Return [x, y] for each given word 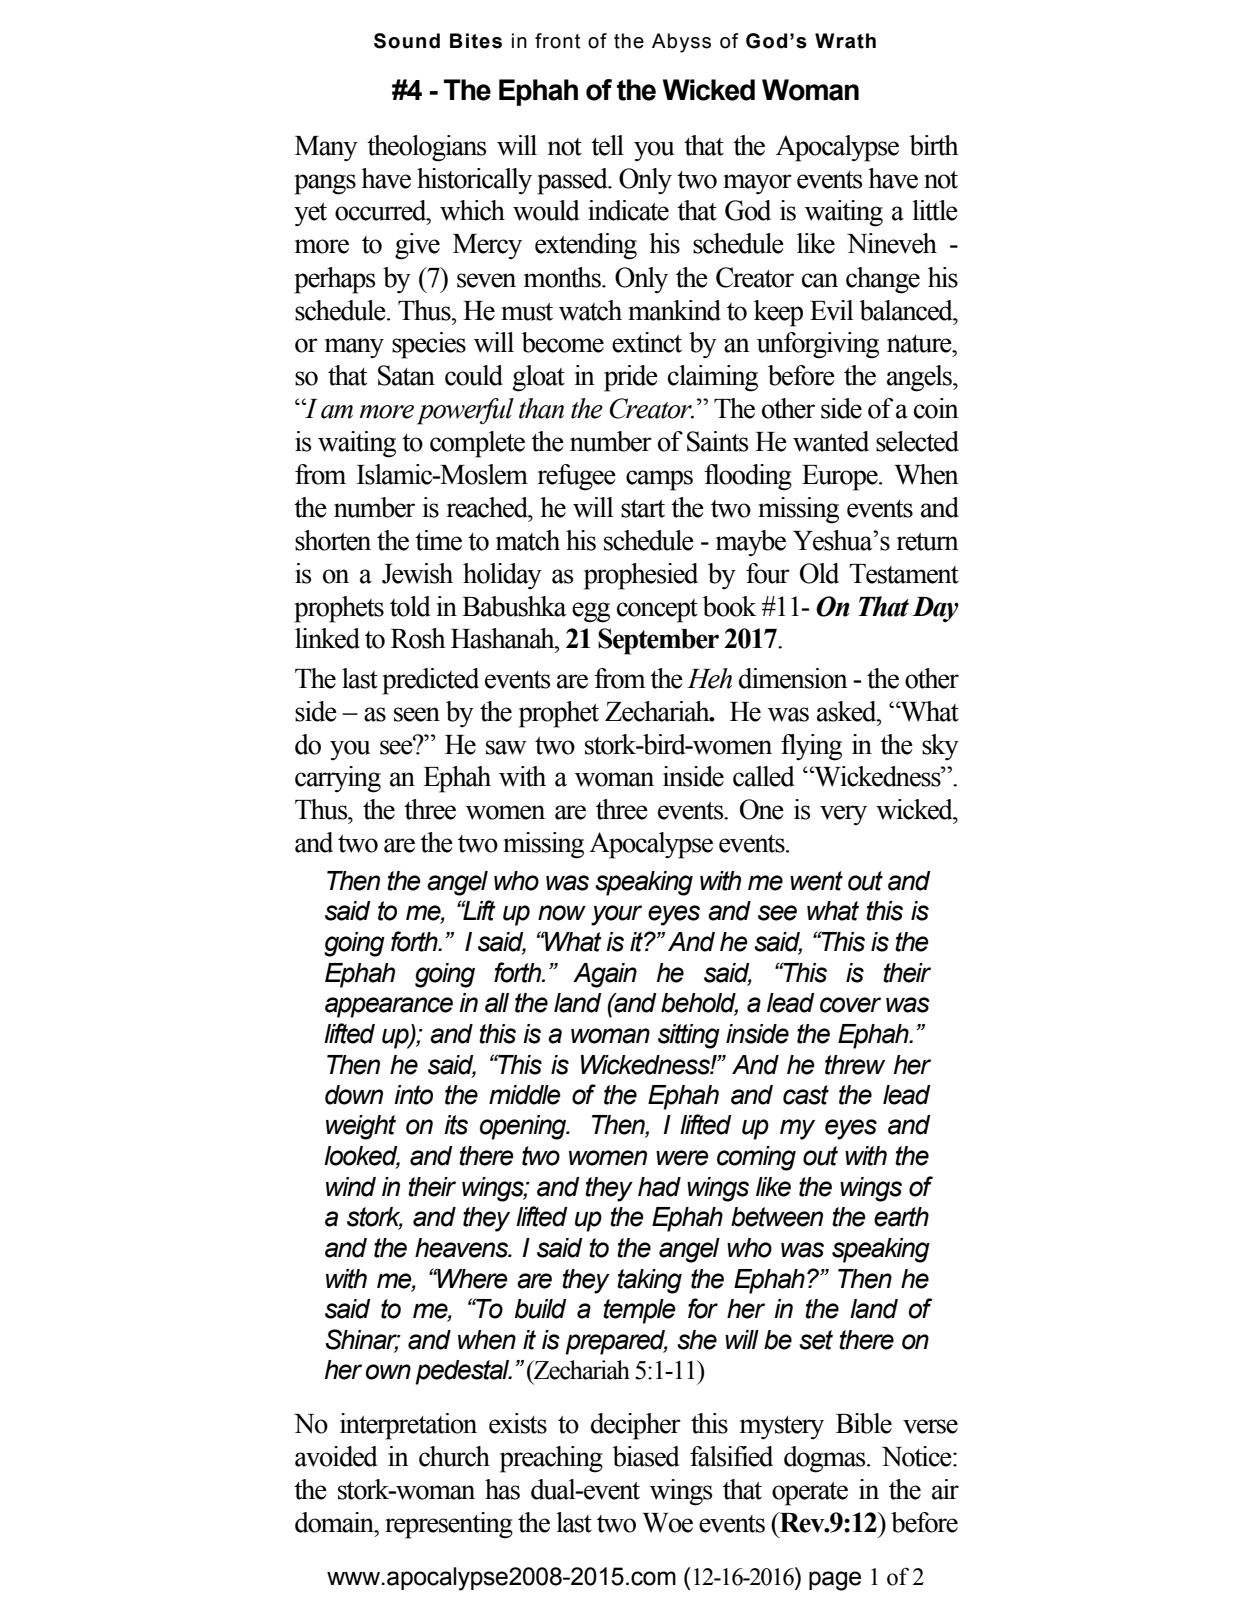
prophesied [641, 576]
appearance [389, 1007]
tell [607, 145]
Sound [407, 41]
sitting [689, 1036]
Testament [904, 574]
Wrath [845, 41]
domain [336, 1522]
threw [855, 1065]
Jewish [417, 573]
